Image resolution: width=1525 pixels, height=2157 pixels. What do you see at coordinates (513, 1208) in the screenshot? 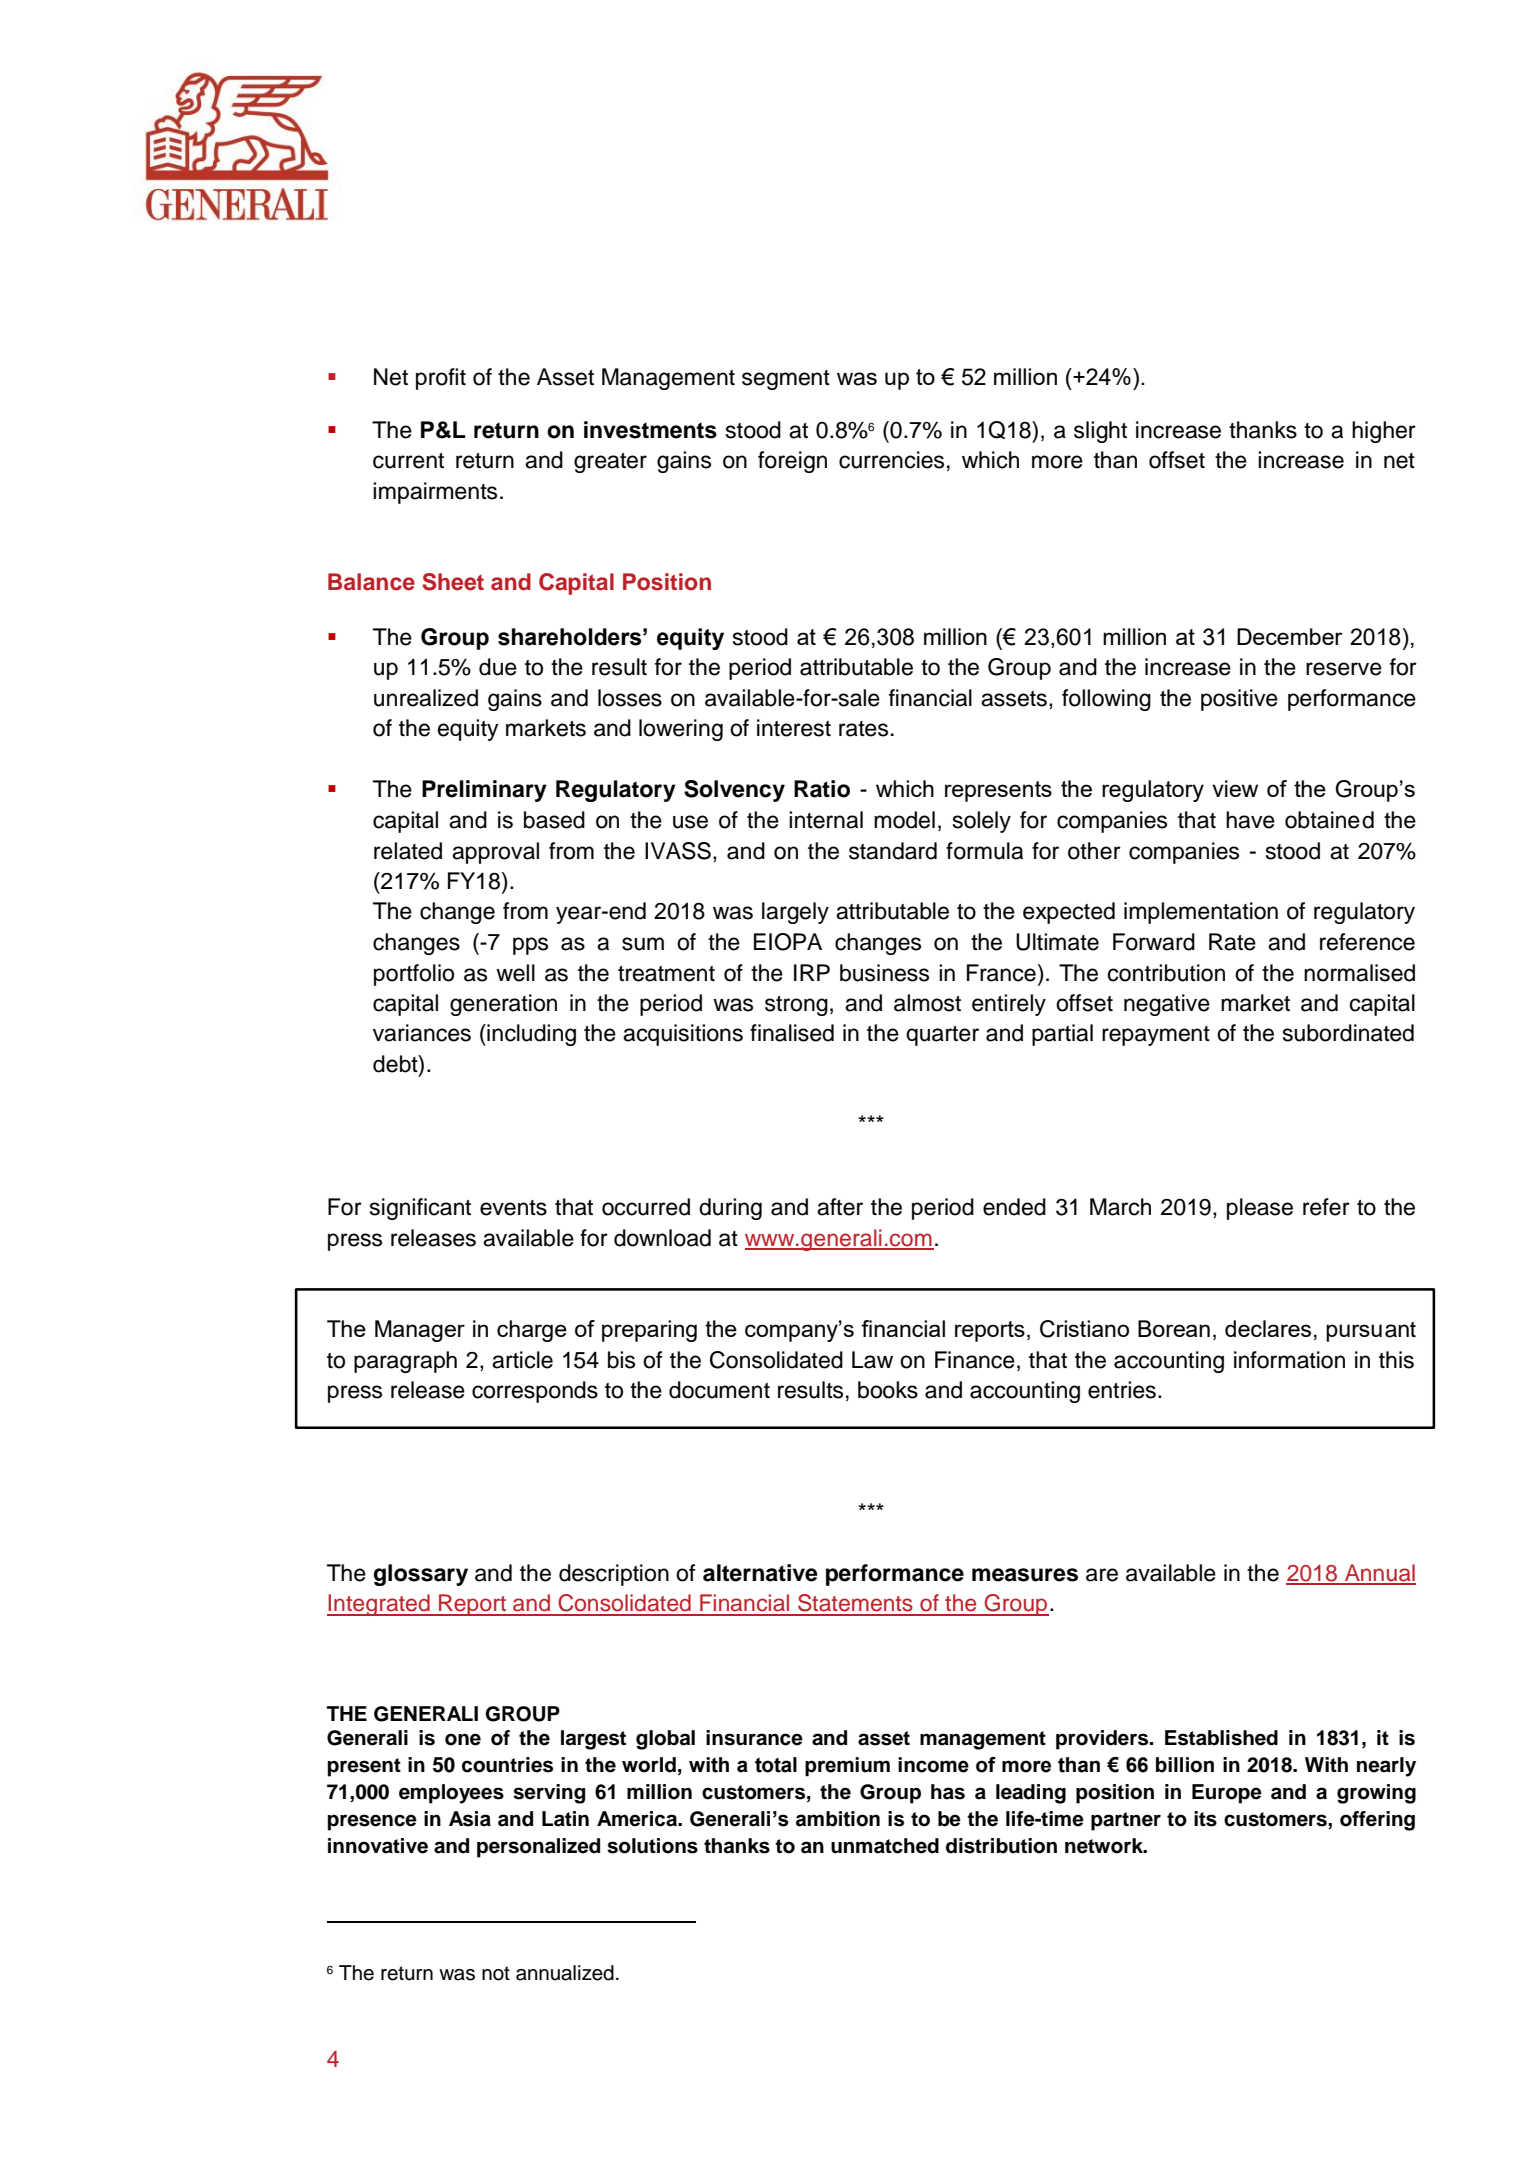
I see `events` at bounding box center [513, 1208].
